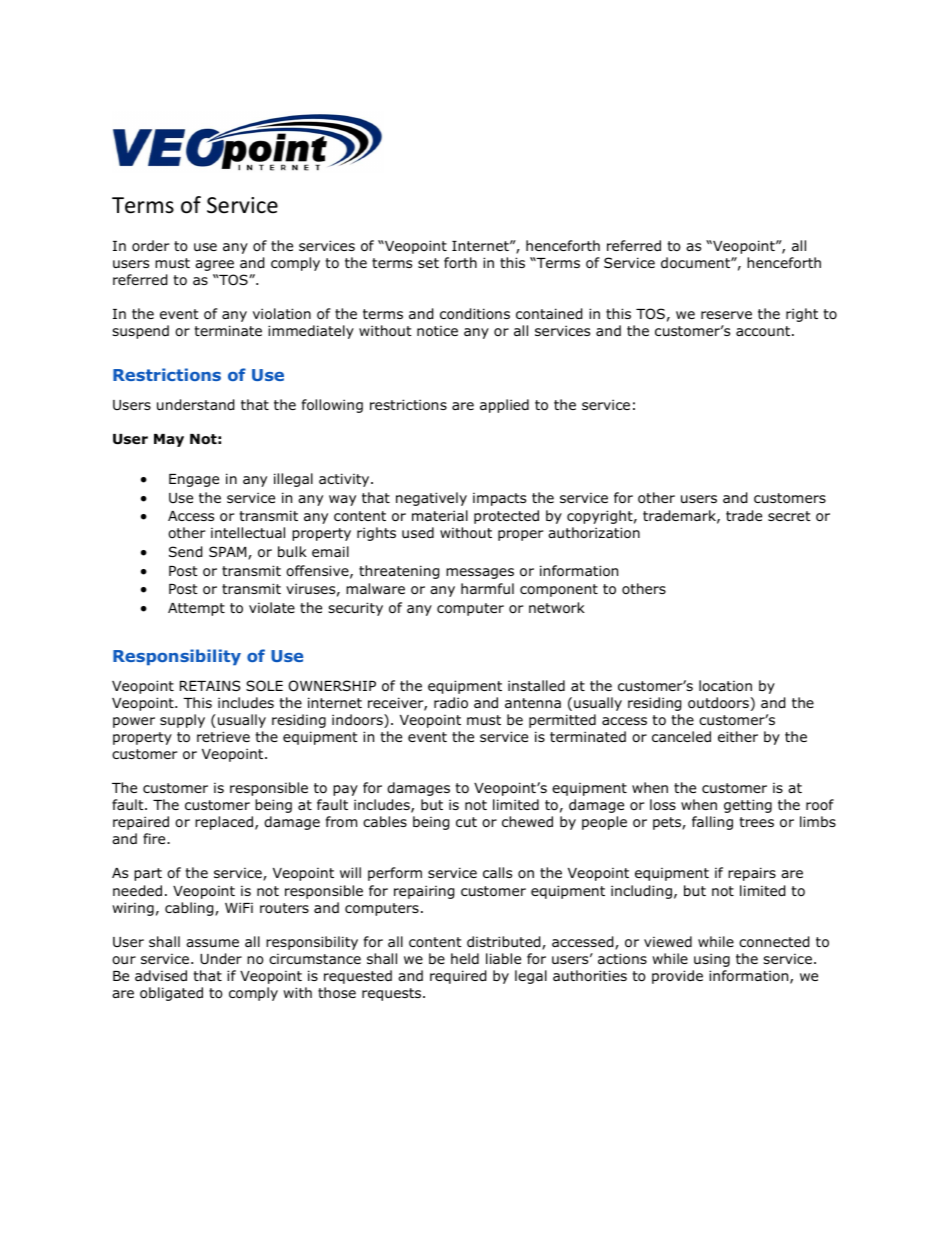 The height and width of the screenshot is (1233, 952). I want to click on Attempt, so click(196, 609).
